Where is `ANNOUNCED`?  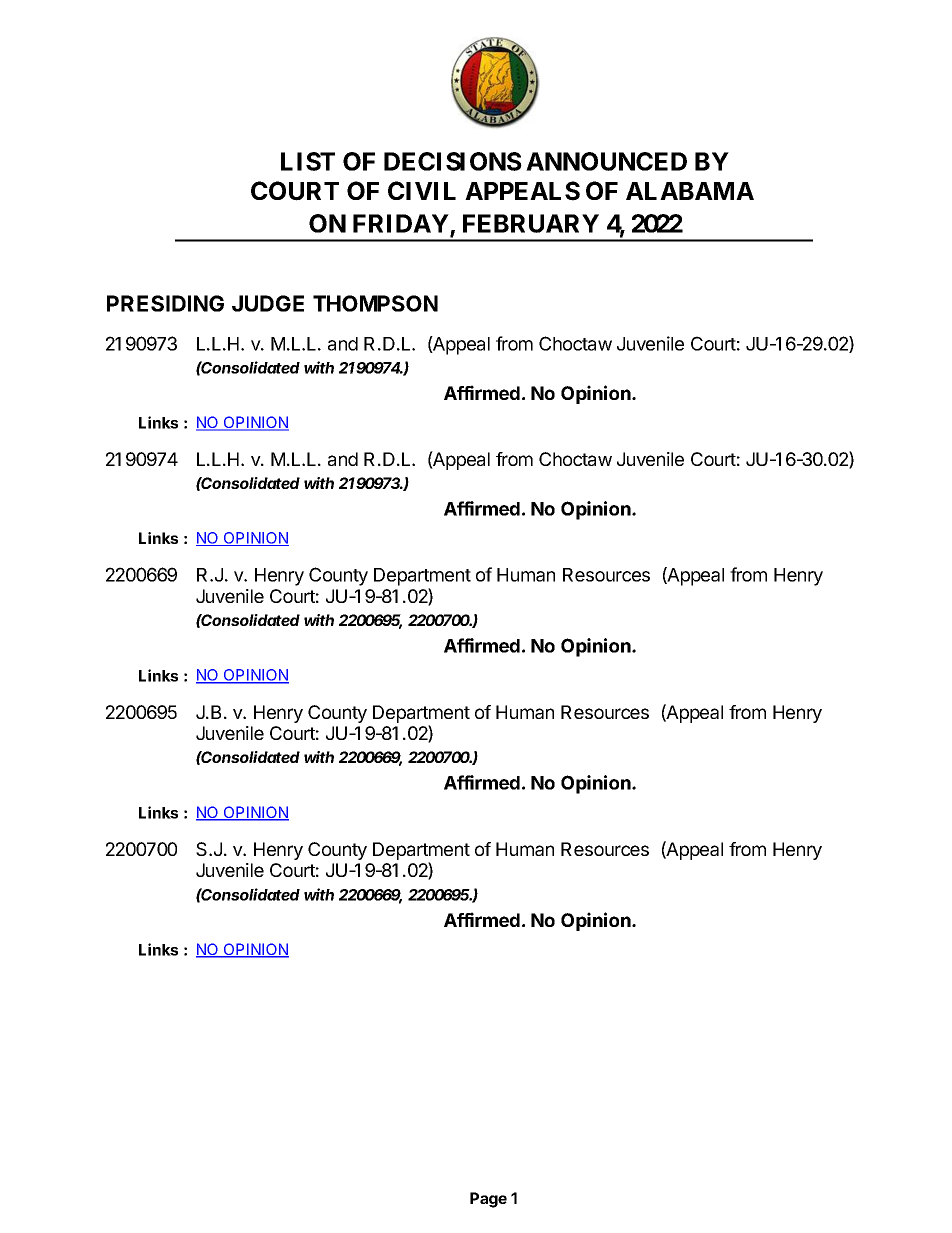 ANNOUNCED is located at coordinates (606, 161).
